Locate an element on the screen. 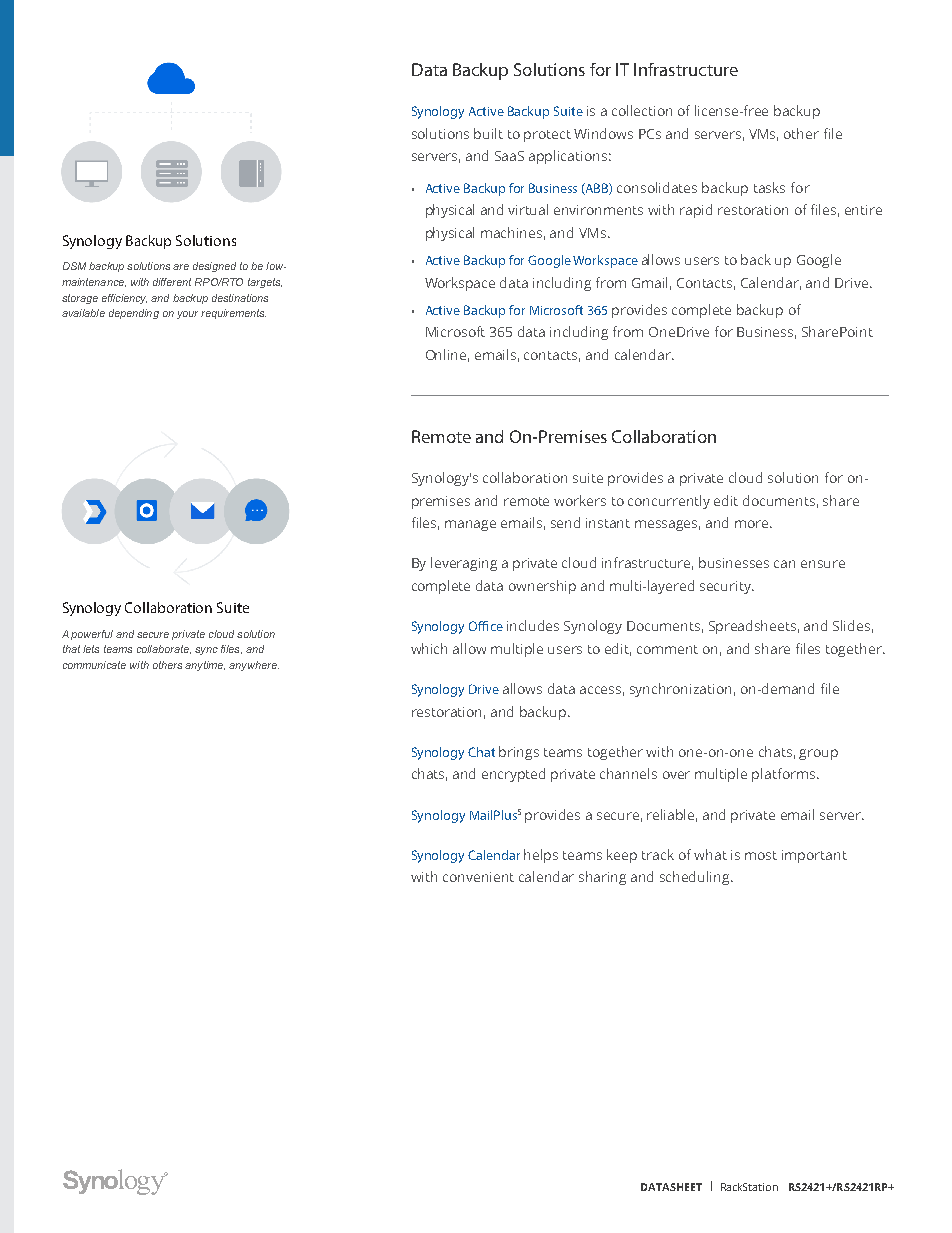 The image size is (952, 1233). concurrently is located at coordinates (669, 502).
